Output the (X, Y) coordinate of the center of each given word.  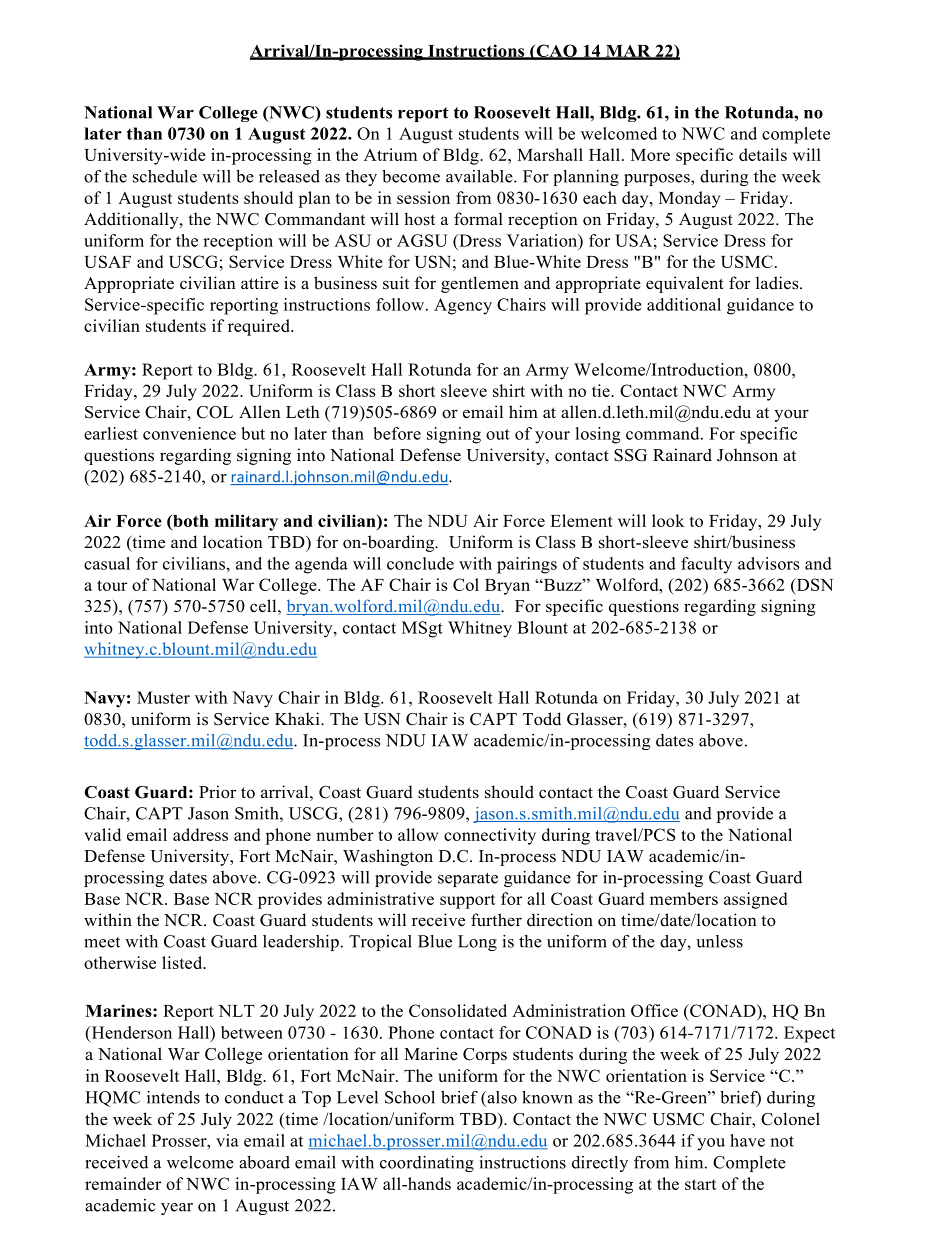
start (700, 1184)
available (480, 176)
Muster (163, 697)
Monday (689, 199)
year (177, 1209)
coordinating (427, 1164)
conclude (420, 563)
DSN (813, 585)
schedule (165, 176)
